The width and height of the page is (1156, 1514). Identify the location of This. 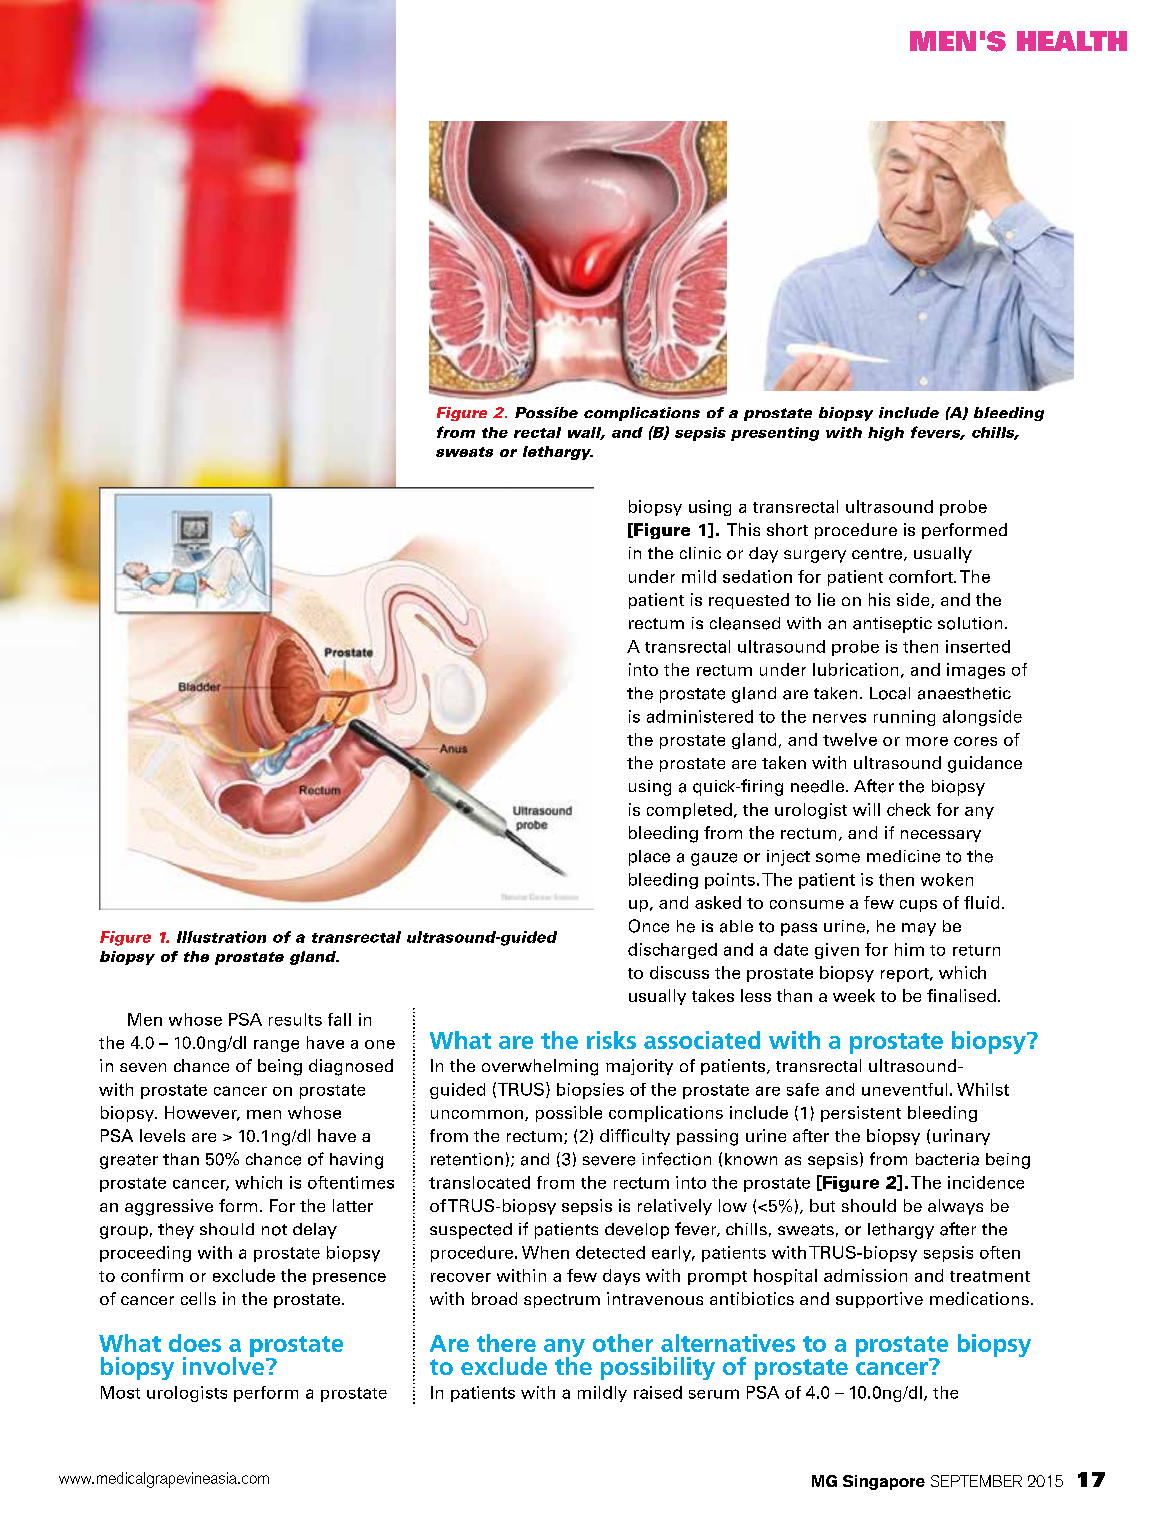
(743, 529).
